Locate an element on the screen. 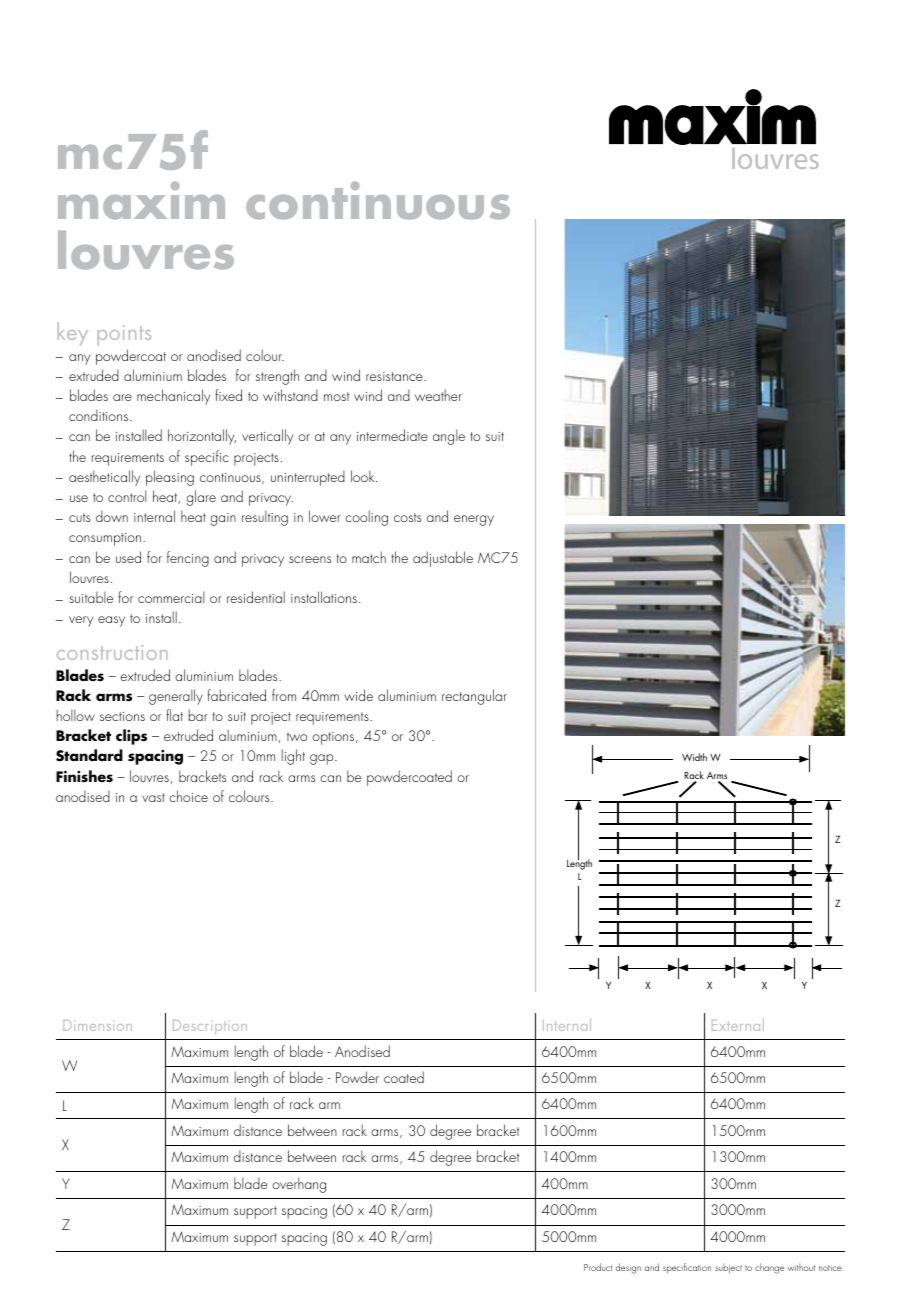 The image size is (924, 1308). Width is located at coordinates (694, 757).
